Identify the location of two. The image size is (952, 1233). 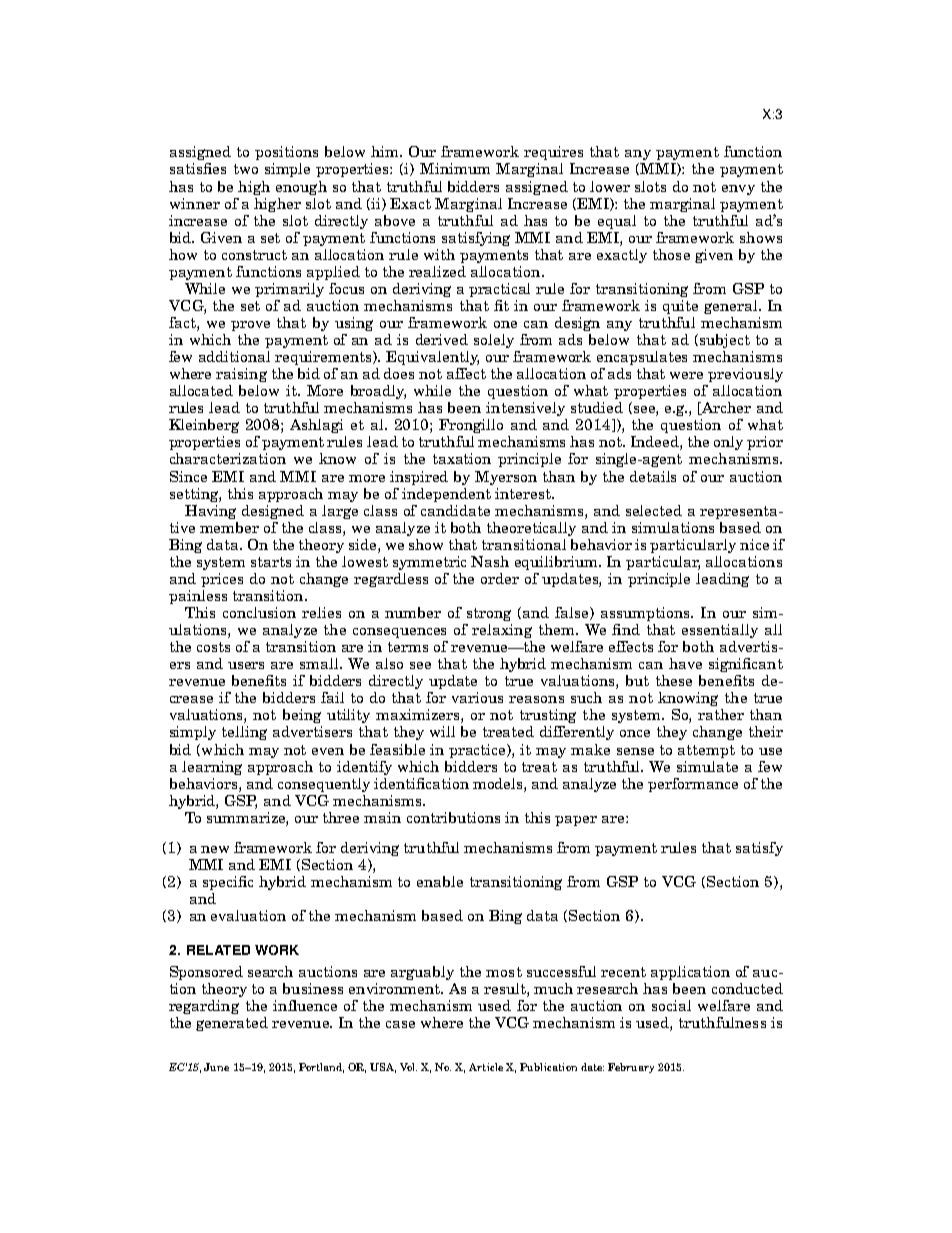
(246, 169).
